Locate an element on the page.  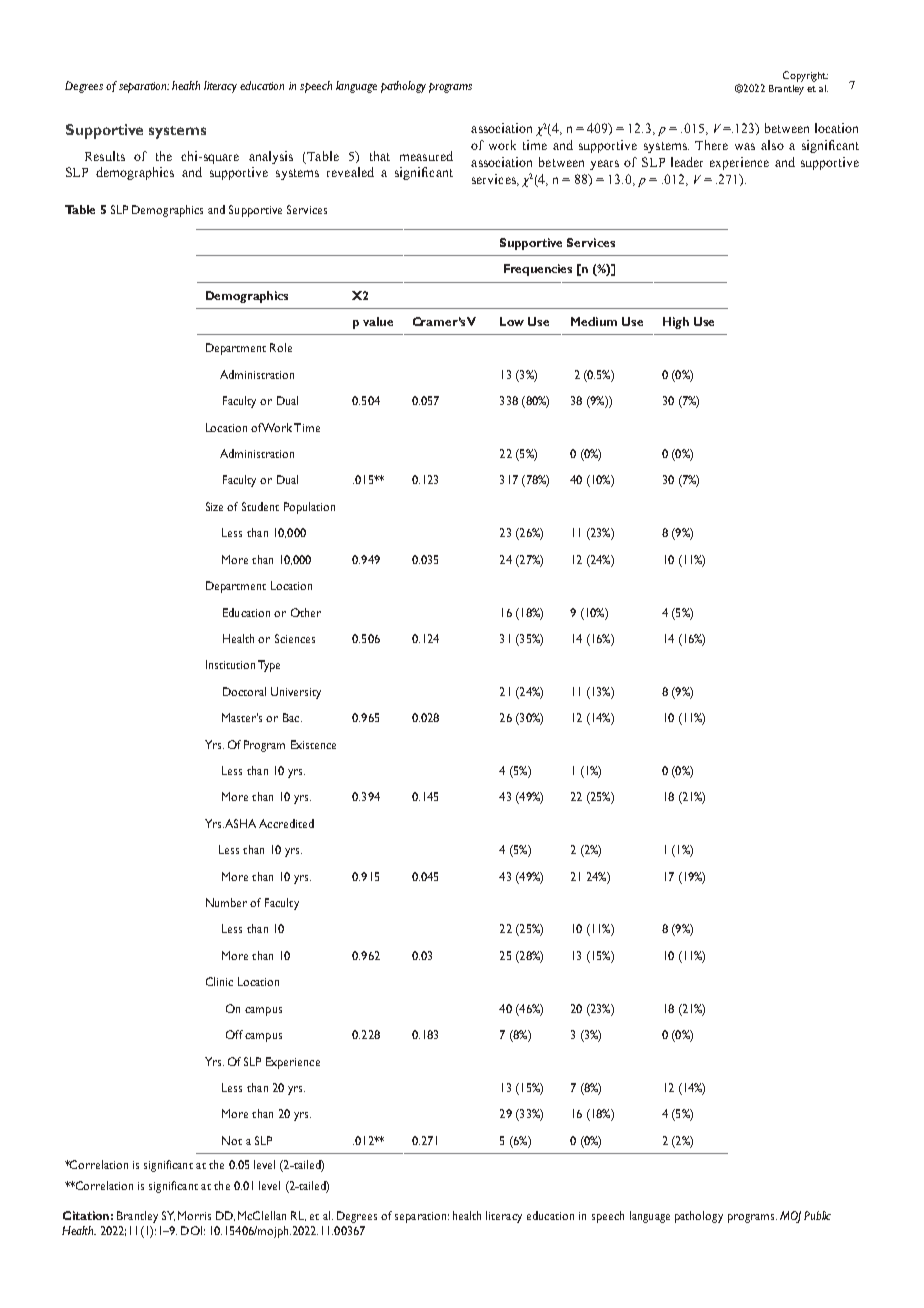
High is located at coordinates (676, 323).
